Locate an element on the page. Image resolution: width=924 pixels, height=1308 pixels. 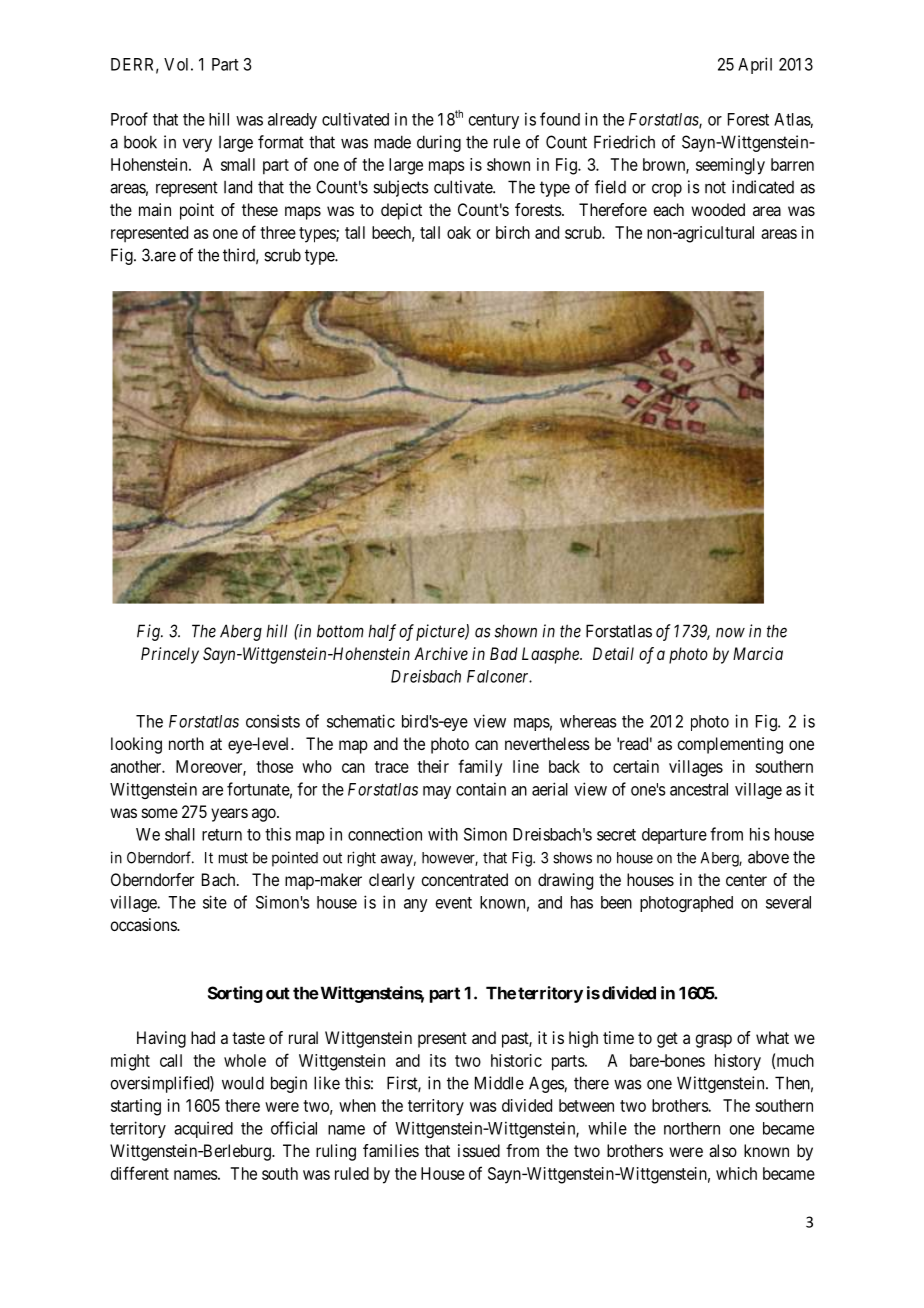
site is located at coordinates (215, 902).
